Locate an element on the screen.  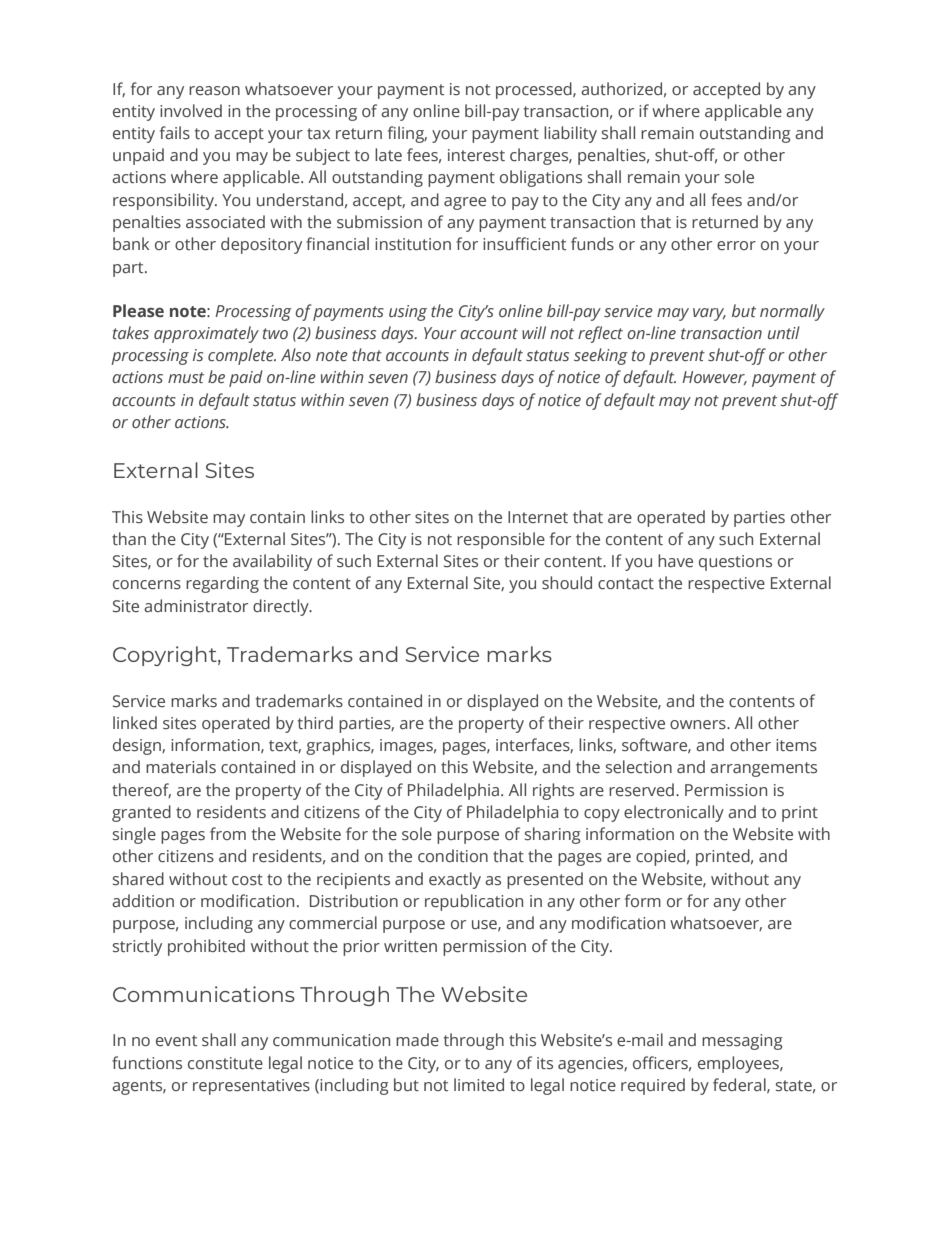
liability is located at coordinates (570, 134).
